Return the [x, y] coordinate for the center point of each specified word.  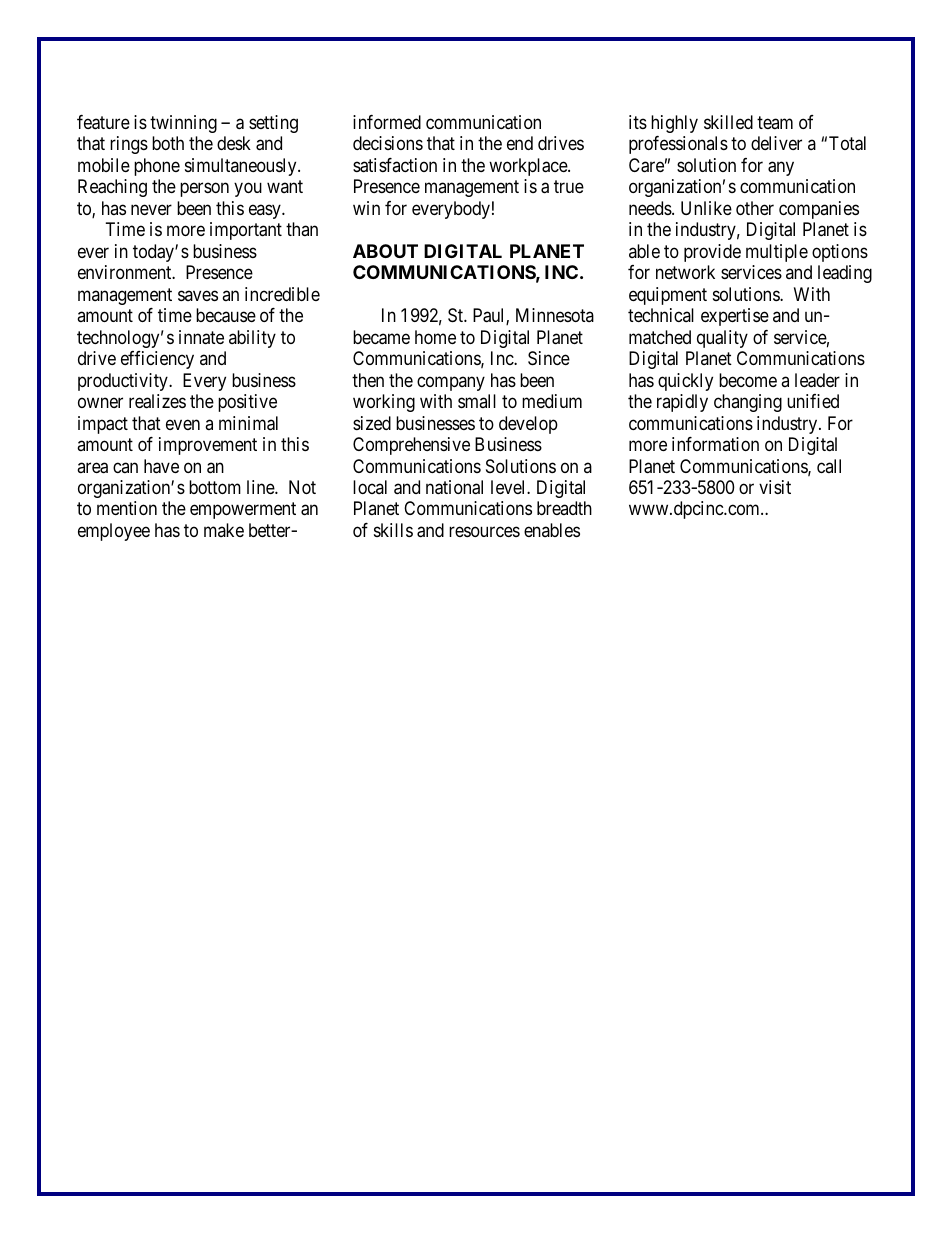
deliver [776, 143]
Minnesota [555, 315]
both [168, 143]
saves [198, 295]
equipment [668, 296]
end [520, 143]
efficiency [157, 360]
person [204, 190]
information [715, 444]
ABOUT [385, 251]
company [451, 383]
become [748, 380]
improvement [208, 446]
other [755, 208]
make [224, 530]
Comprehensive [411, 446]
